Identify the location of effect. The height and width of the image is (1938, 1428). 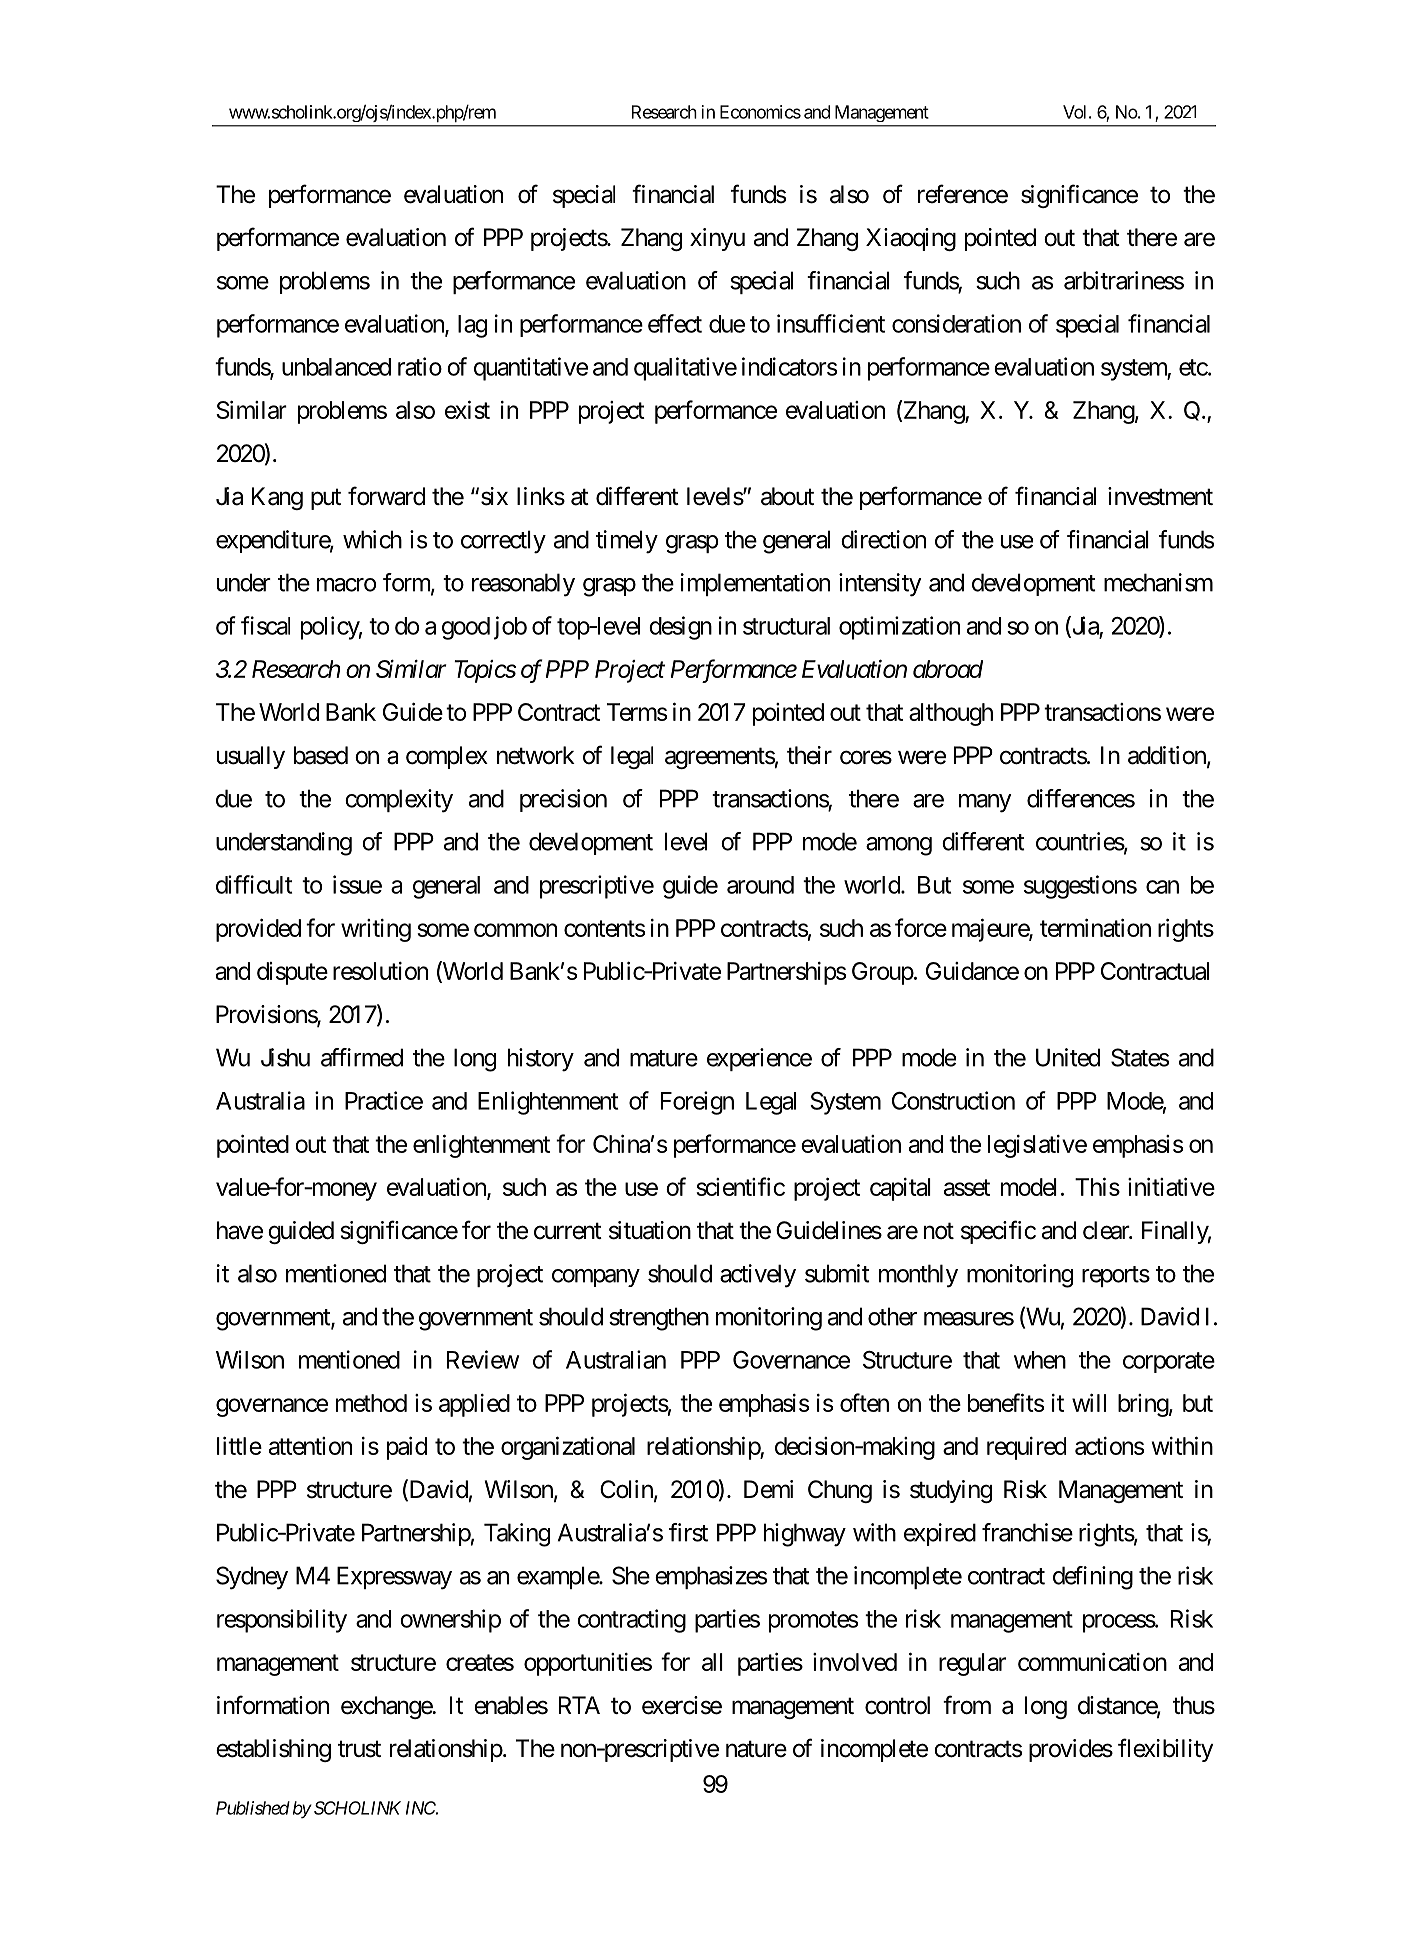
(675, 323).
